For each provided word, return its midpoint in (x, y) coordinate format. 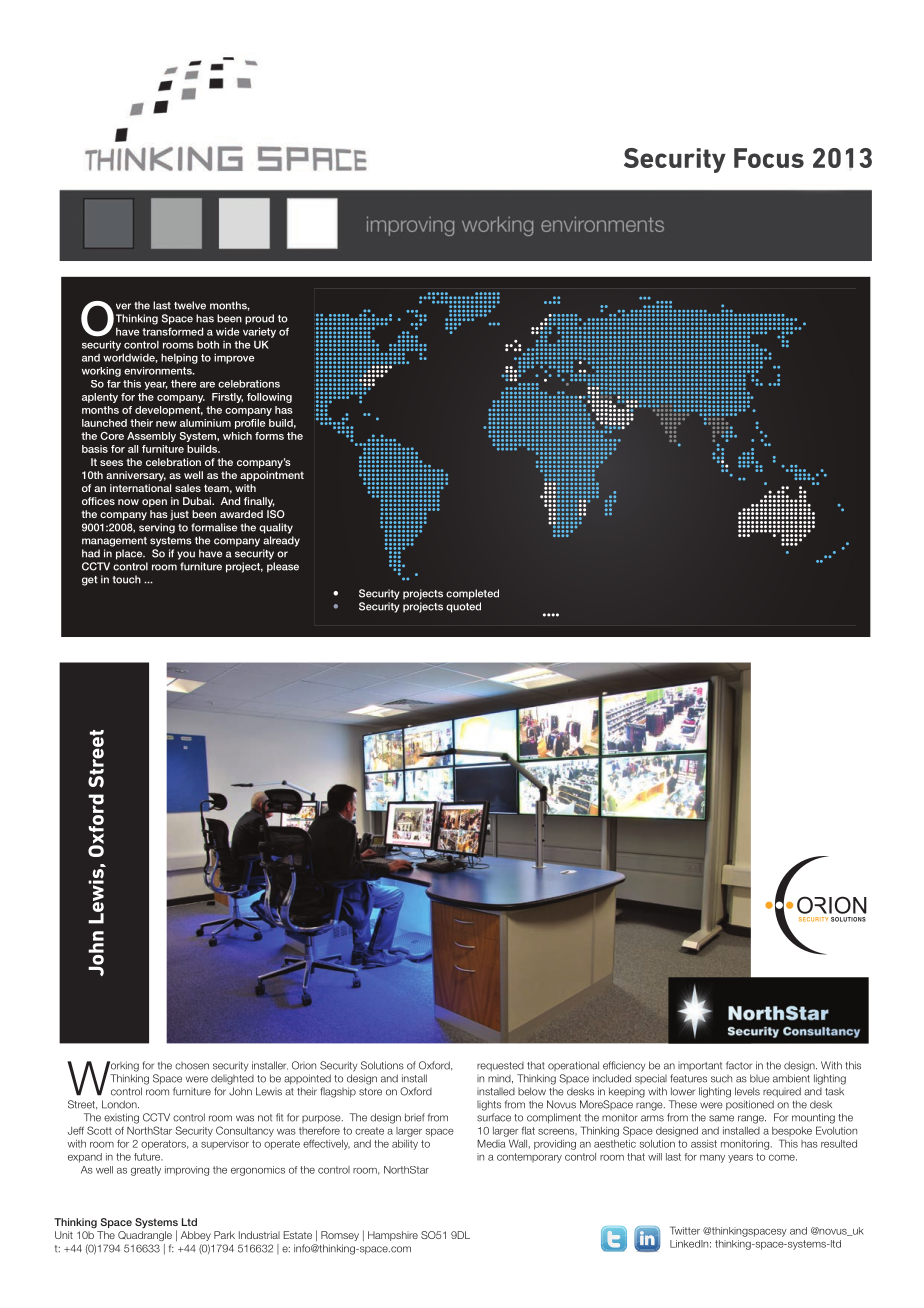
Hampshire (393, 1236)
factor (739, 1065)
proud (259, 319)
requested (500, 1066)
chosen (192, 1066)
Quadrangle (145, 1236)
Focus (769, 158)
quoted (463, 607)
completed (472, 594)
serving (157, 528)
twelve (190, 305)
